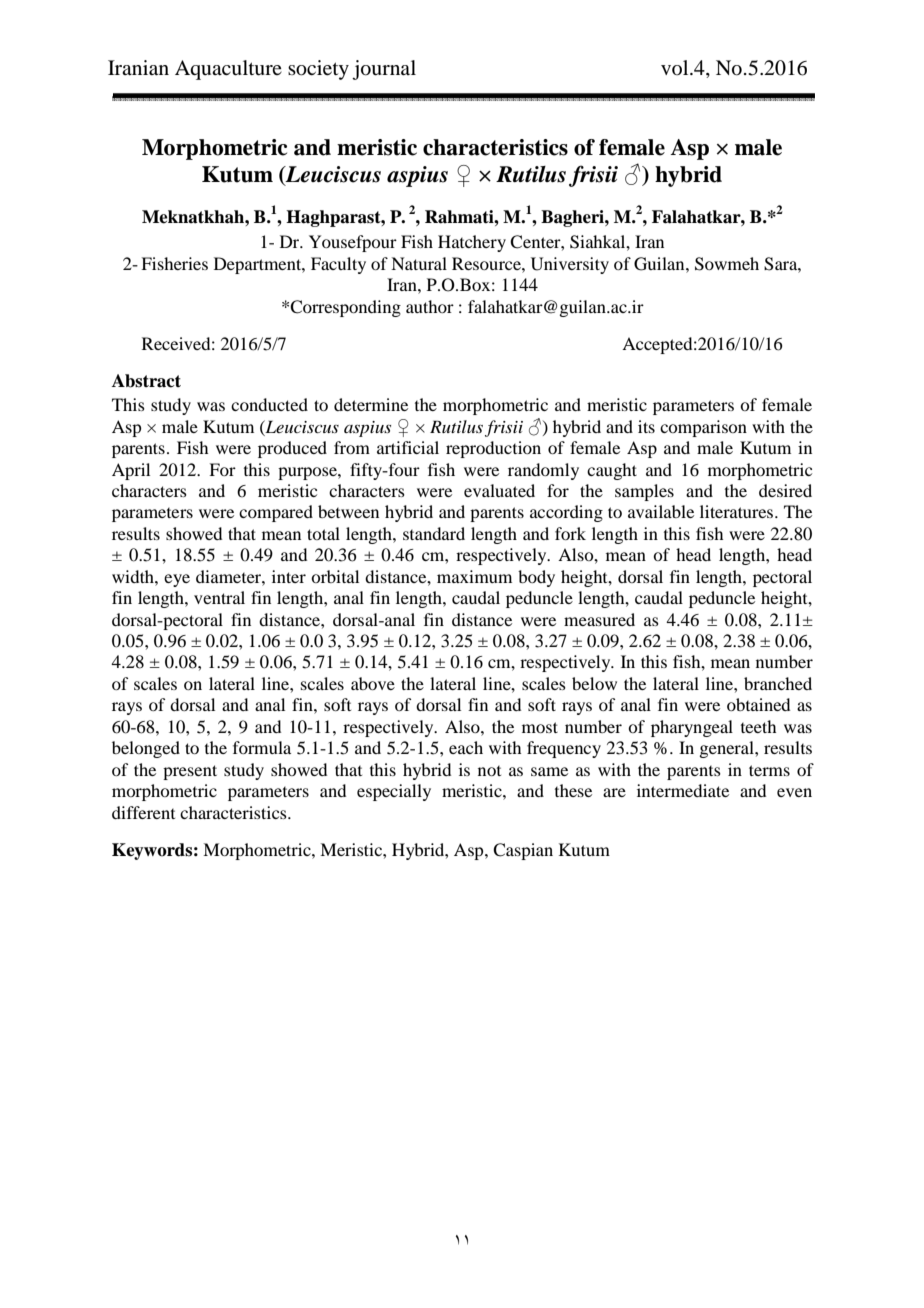 Image resolution: width=924 pixels, height=1308 pixels. I want to click on journal, so click(384, 70).
